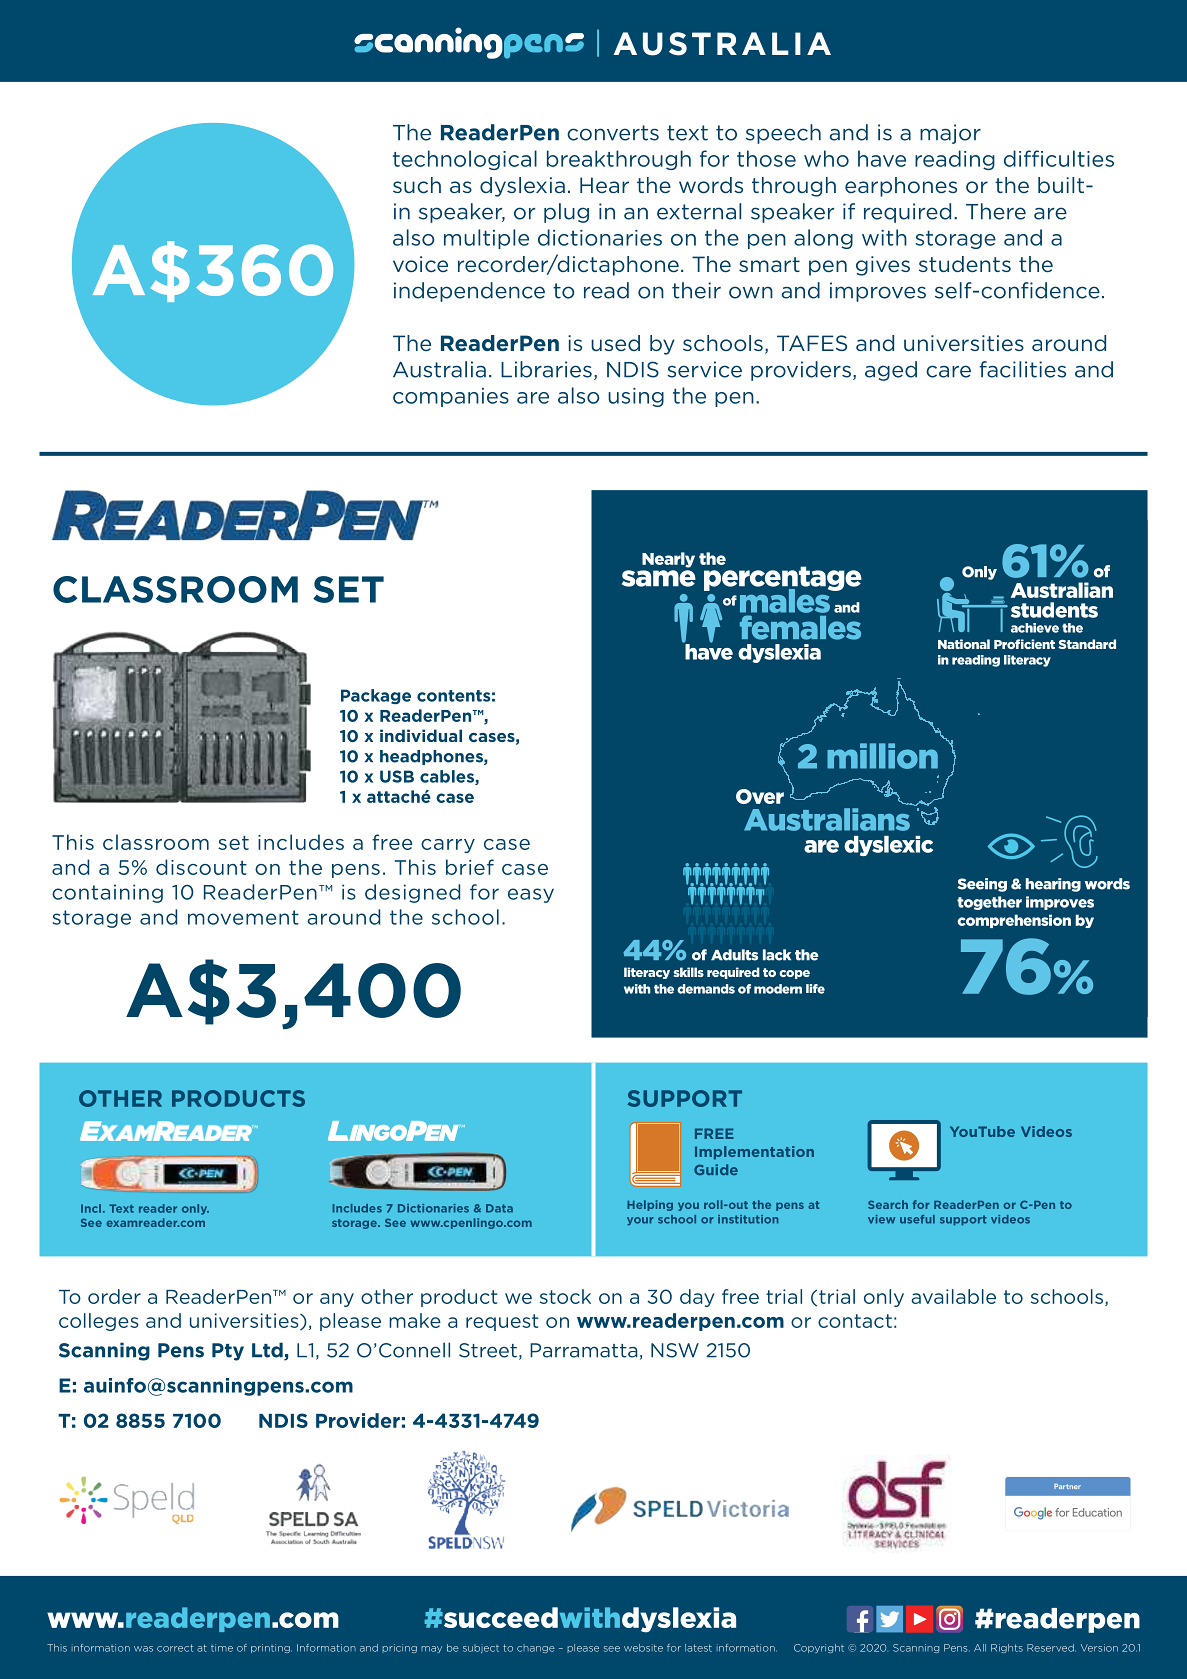  Describe the element at coordinates (996, 211) in the screenshot. I see `There` at that location.
